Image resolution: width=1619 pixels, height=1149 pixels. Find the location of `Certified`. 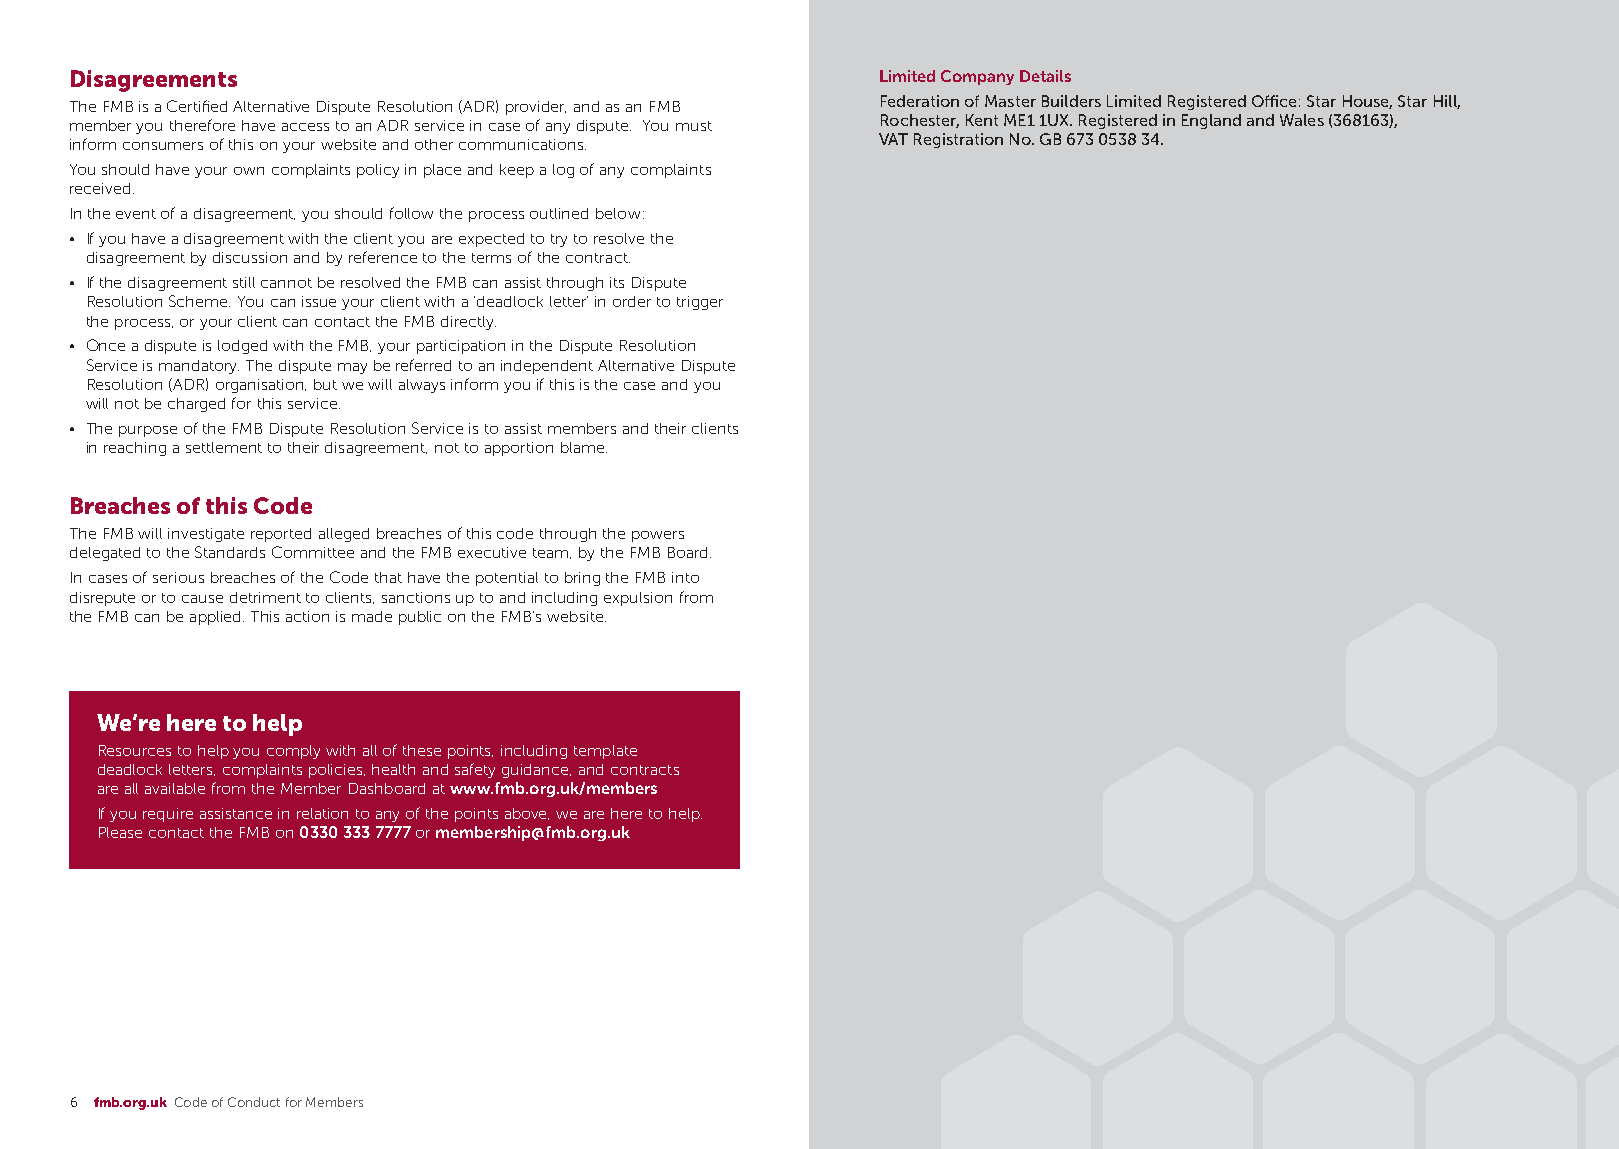

Certified is located at coordinates (197, 106).
